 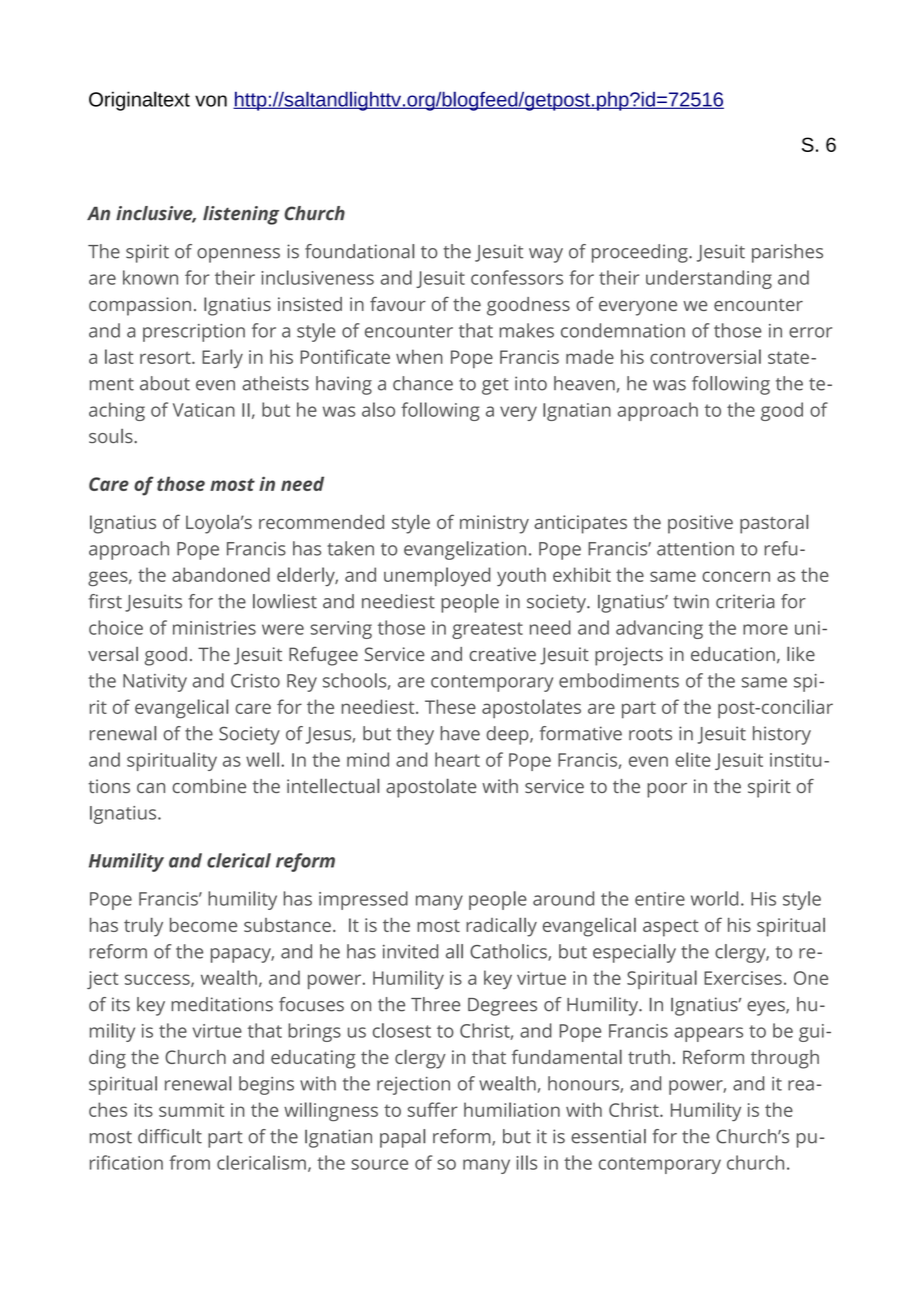 I want to click on ministry, so click(x=494, y=524).
